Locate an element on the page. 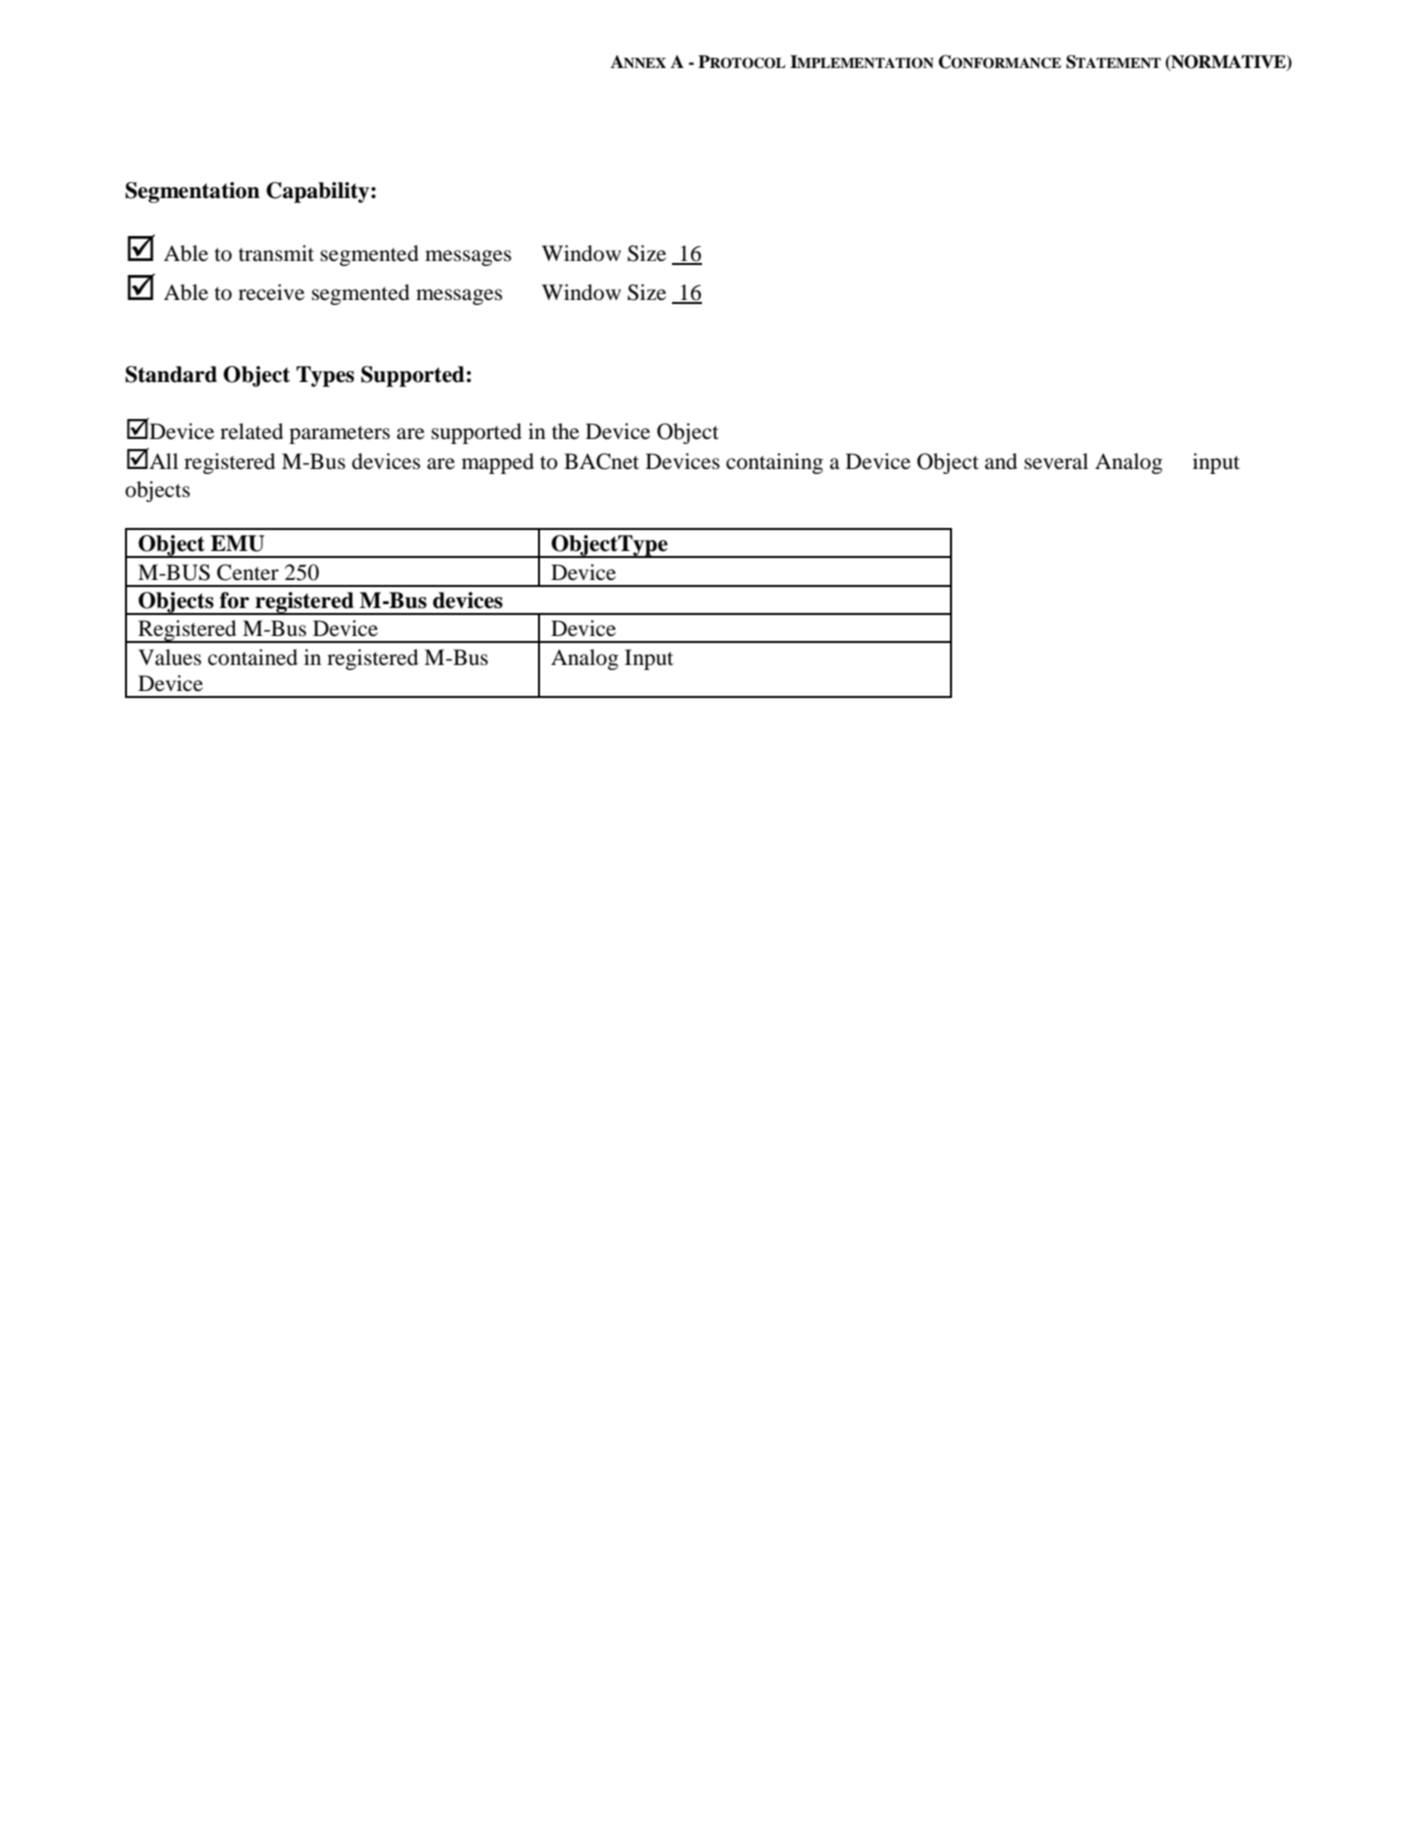 The width and height of the page is (1417, 1834). several is located at coordinates (1056, 461).
